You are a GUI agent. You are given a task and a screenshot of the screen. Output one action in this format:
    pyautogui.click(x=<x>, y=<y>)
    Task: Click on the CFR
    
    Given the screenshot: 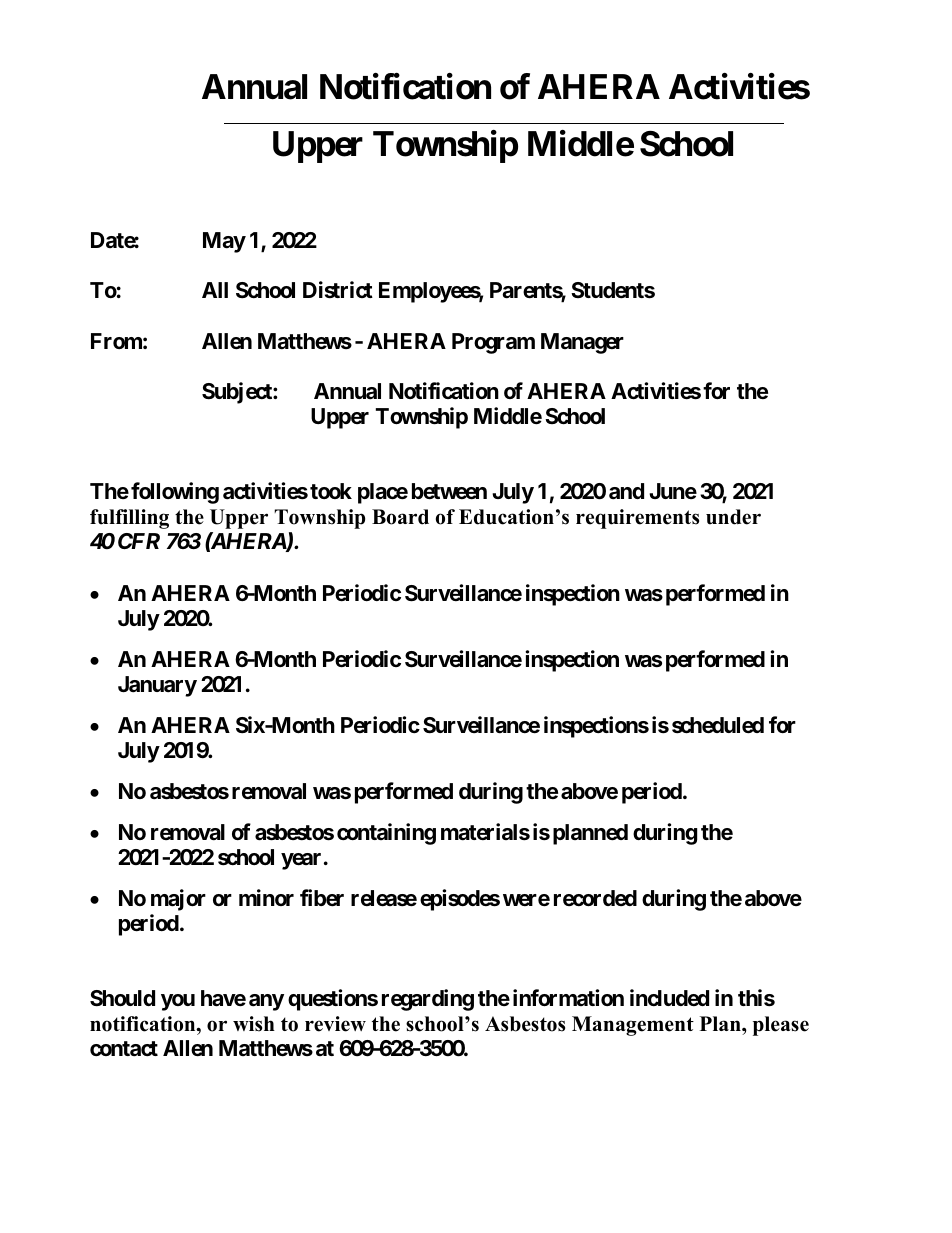 What is the action you would take?
    pyautogui.click(x=139, y=541)
